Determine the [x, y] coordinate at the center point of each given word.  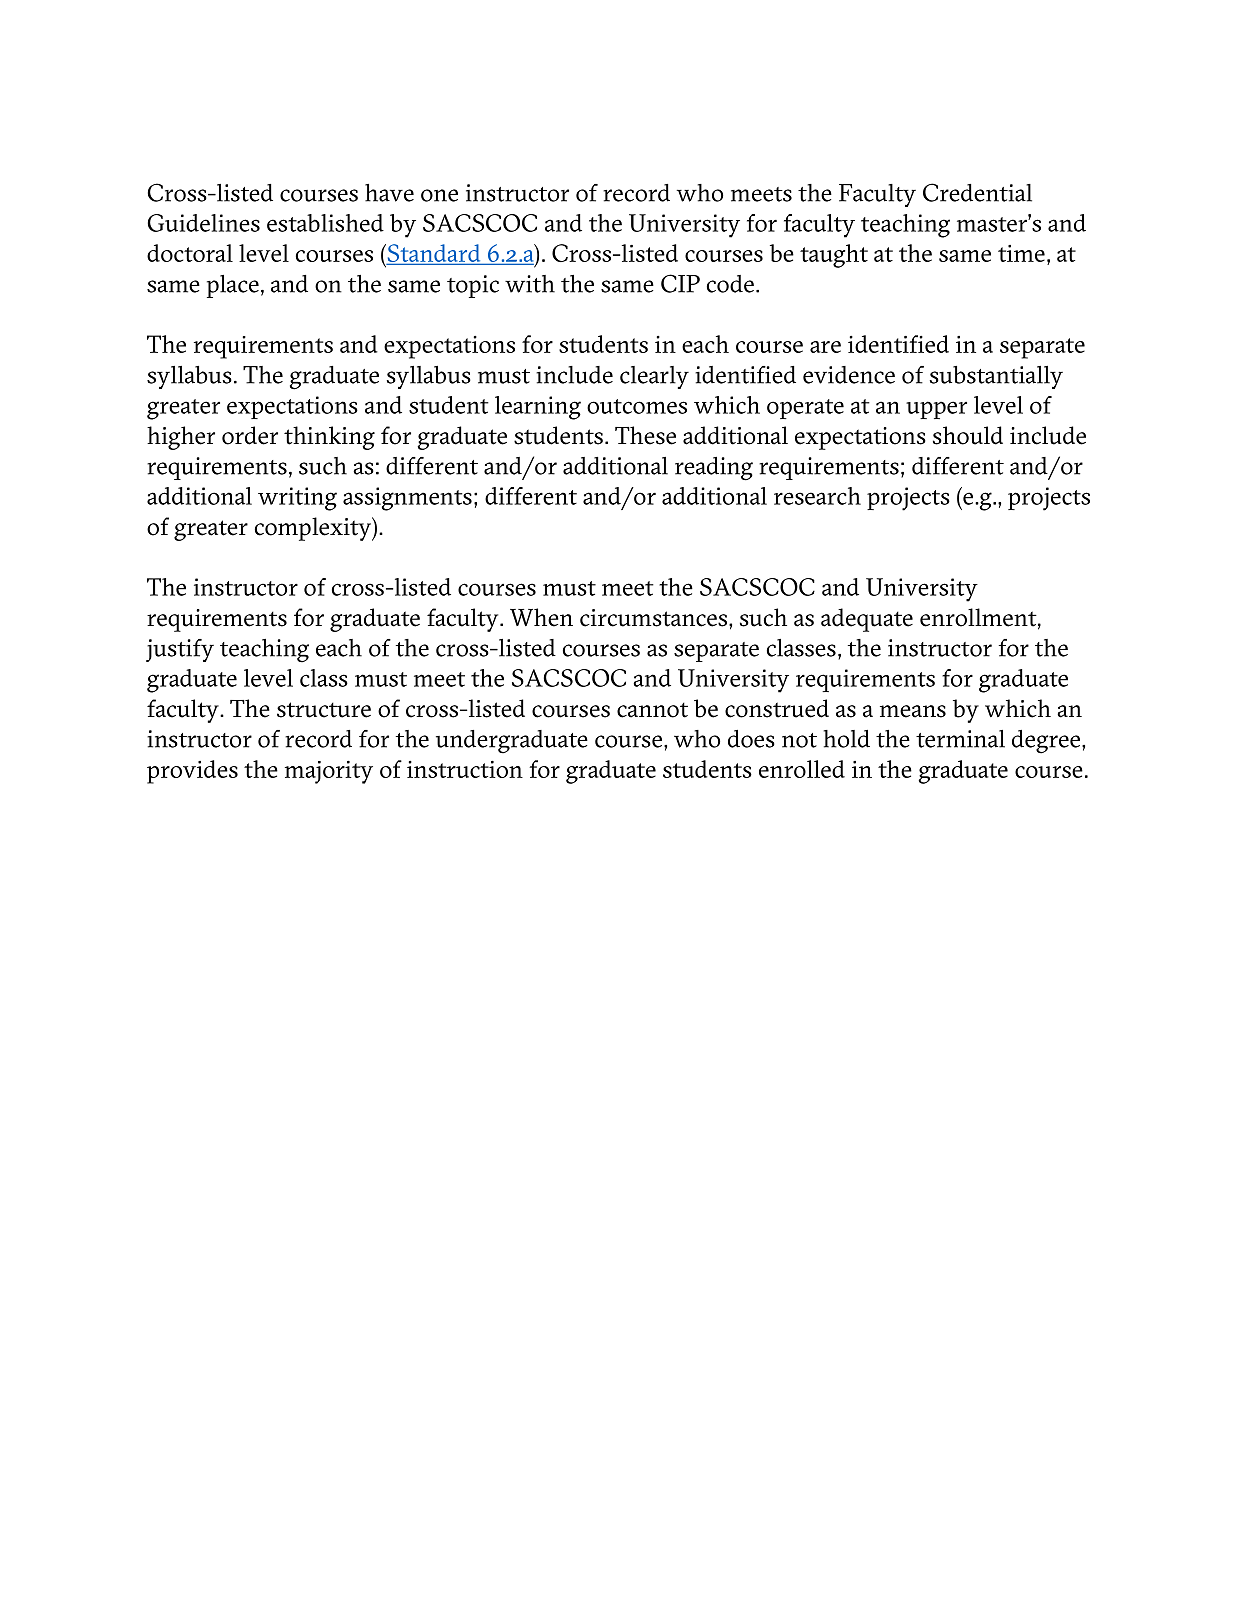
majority [329, 772]
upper [936, 410]
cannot [652, 710]
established [325, 223]
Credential [977, 192]
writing [297, 499]
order [250, 435]
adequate [867, 620]
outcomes [637, 406]
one [439, 195]
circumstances [655, 618]
